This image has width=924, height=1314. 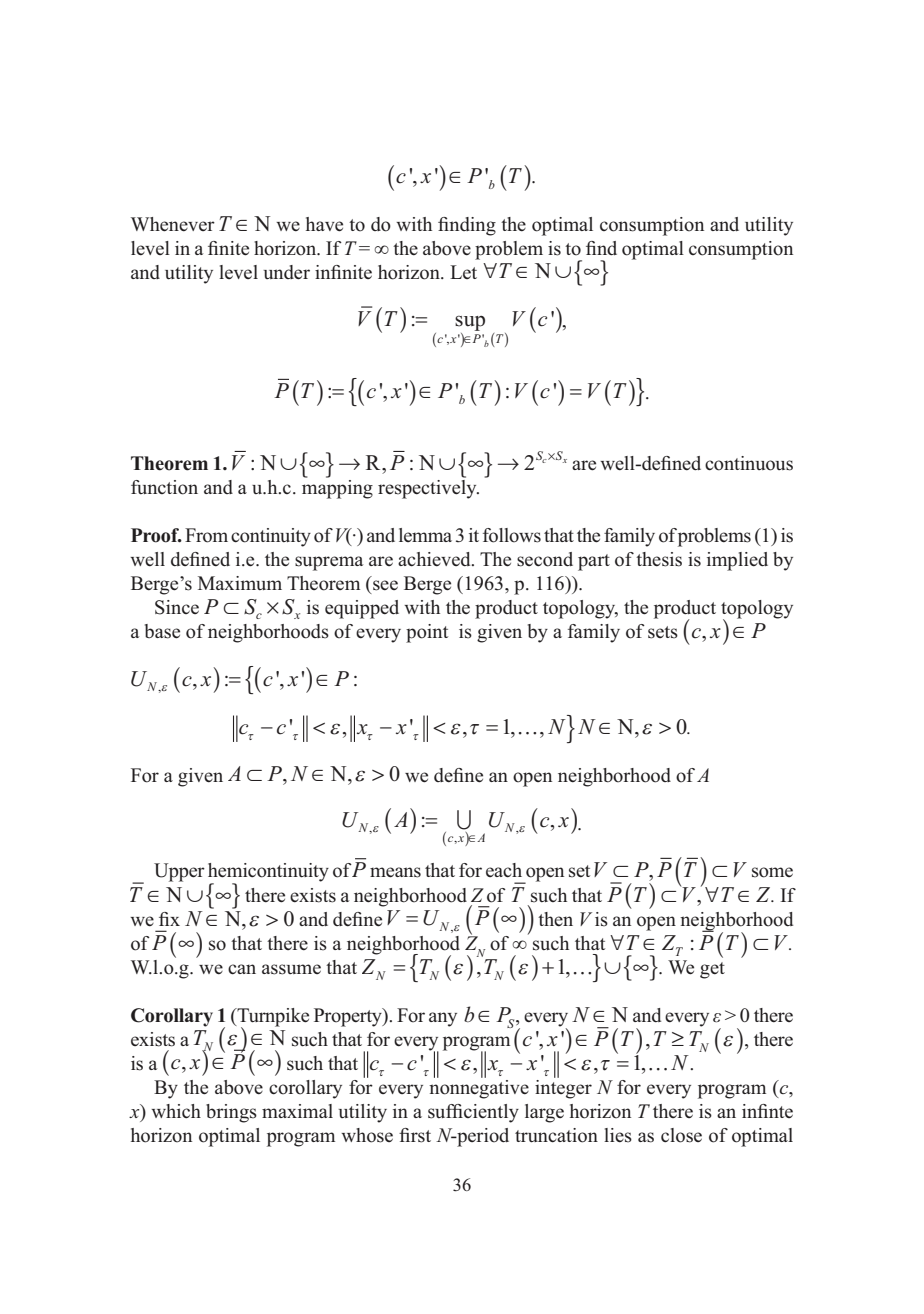 I want to click on brings, so click(x=231, y=1113).
